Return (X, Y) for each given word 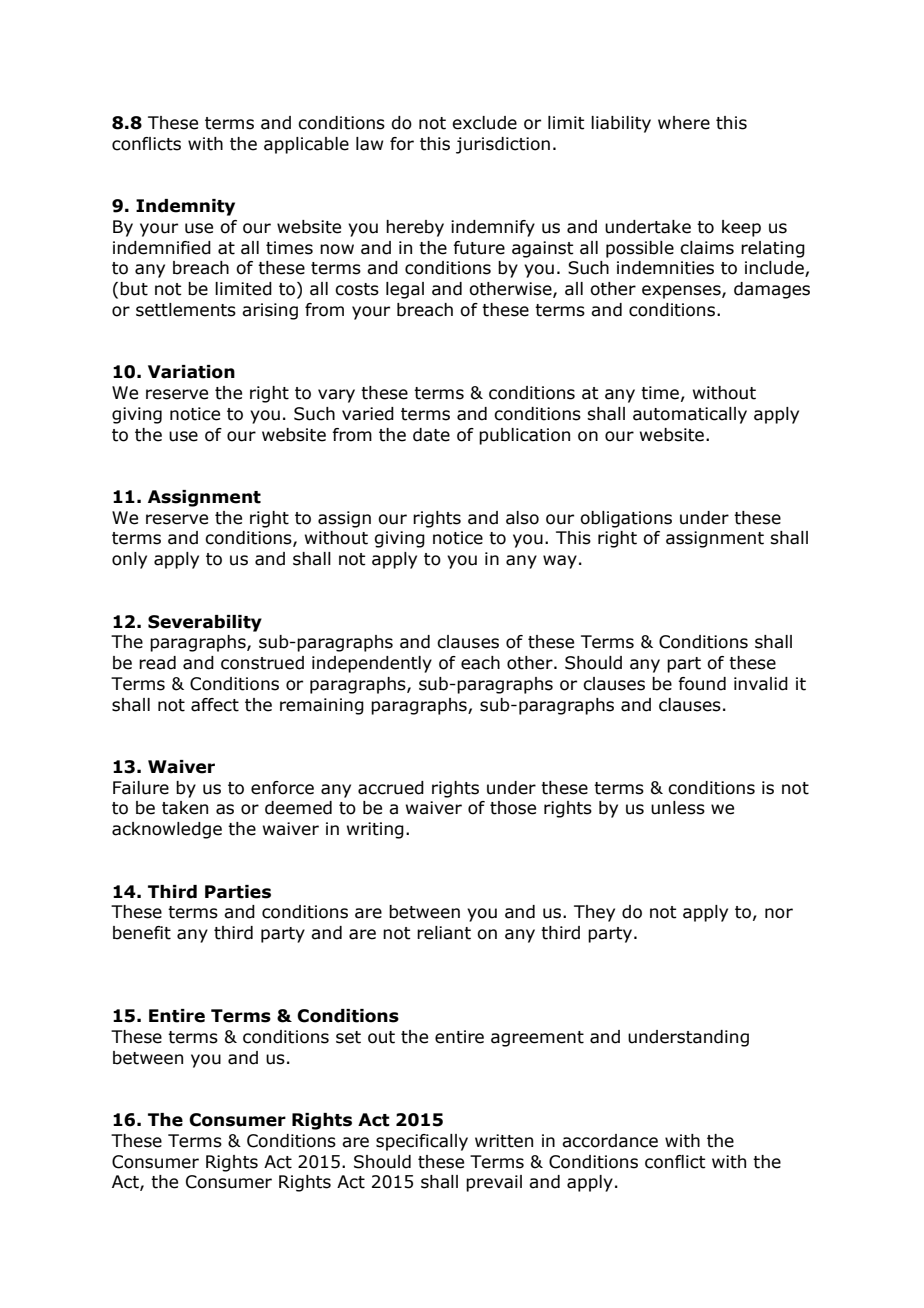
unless (678, 808)
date (431, 435)
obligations (626, 519)
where (684, 123)
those (513, 808)
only (129, 560)
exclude (484, 123)
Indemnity (185, 207)
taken (185, 808)
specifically (422, 1142)
